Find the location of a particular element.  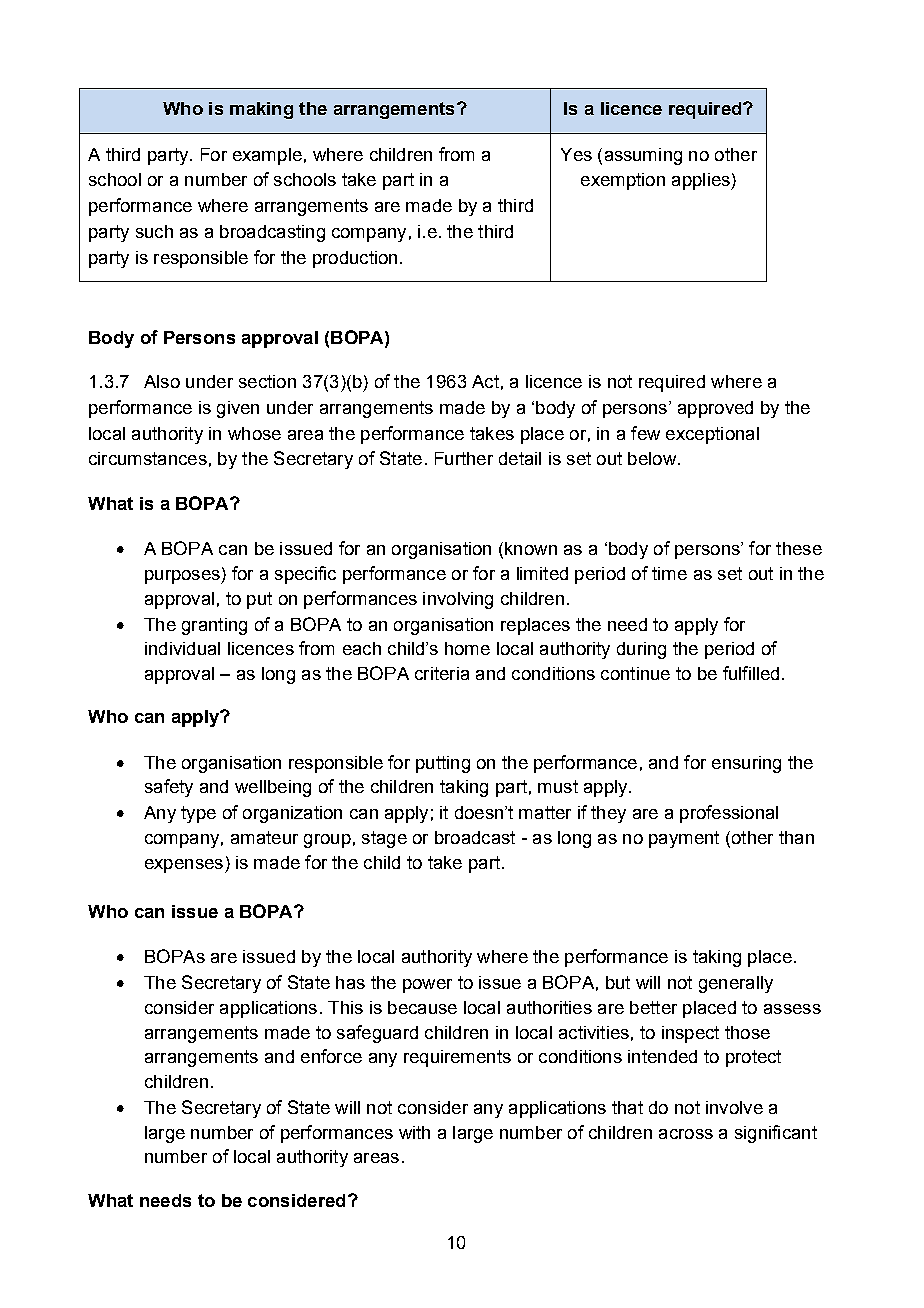

putting is located at coordinates (443, 764).
